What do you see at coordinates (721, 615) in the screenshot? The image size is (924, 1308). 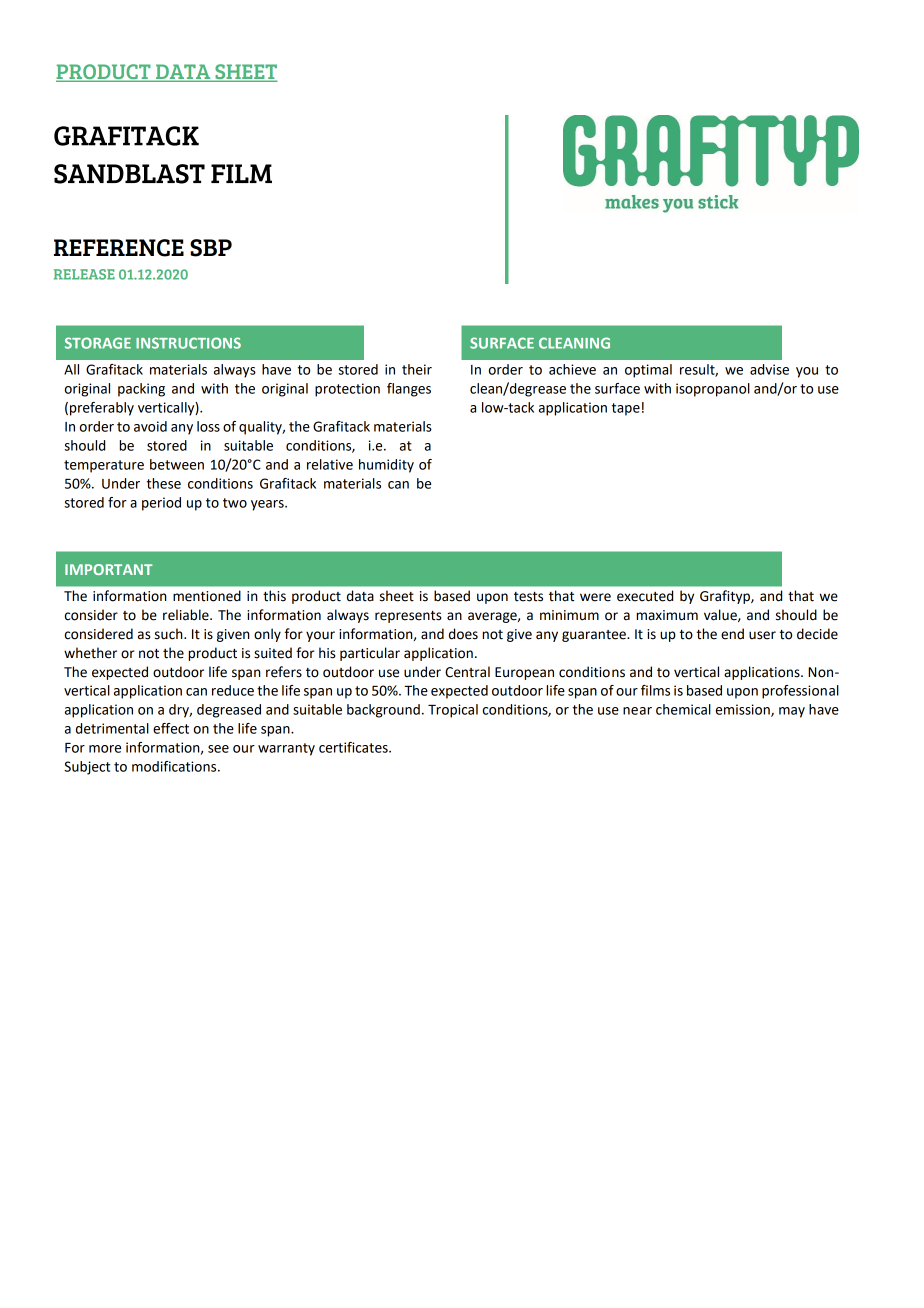 I see `value` at bounding box center [721, 615].
